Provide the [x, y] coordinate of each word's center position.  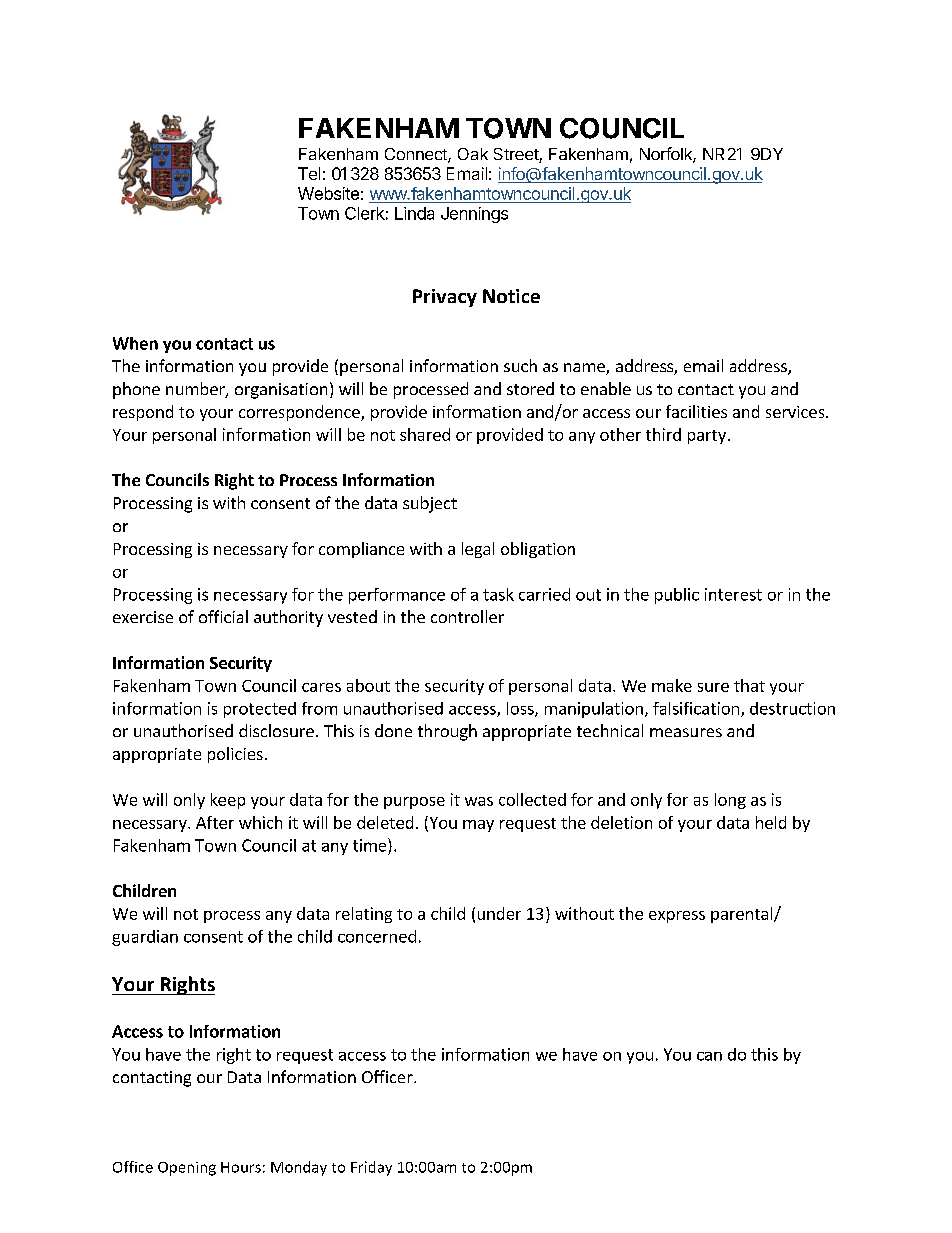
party [707, 437]
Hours [241, 1167]
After [215, 822]
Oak [473, 154]
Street [517, 155]
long [730, 801]
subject [430, 504]
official [223, 616]
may [478, 826]
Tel [309, 173]
